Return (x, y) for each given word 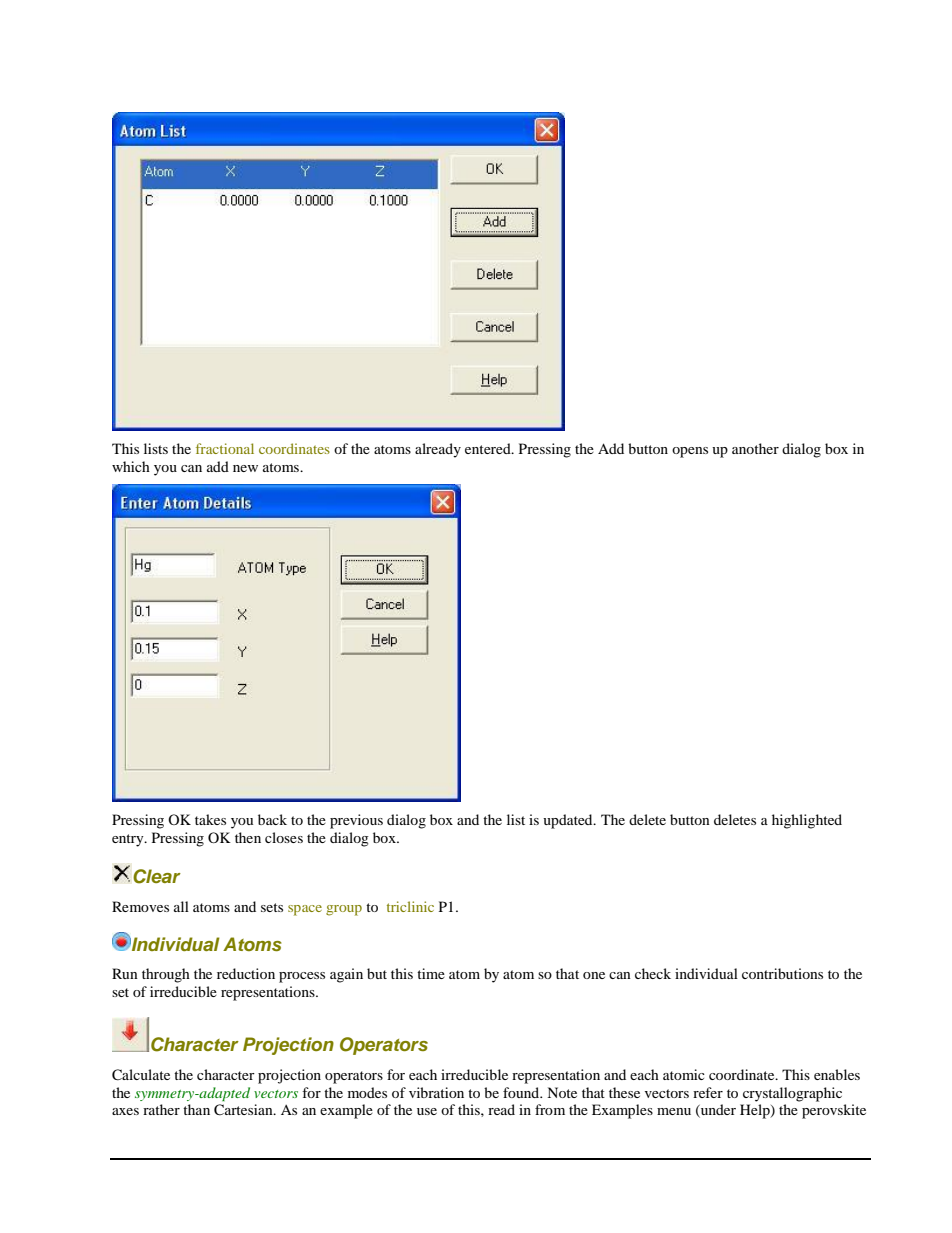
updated (569, 821)
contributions (782, 973)
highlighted (807, 821)
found (522, 1092)
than (196, 1109)
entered (489, 448)
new (245, 468)
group (344, 910)
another (755, 448)
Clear (157, 876)
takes (210, 819)
